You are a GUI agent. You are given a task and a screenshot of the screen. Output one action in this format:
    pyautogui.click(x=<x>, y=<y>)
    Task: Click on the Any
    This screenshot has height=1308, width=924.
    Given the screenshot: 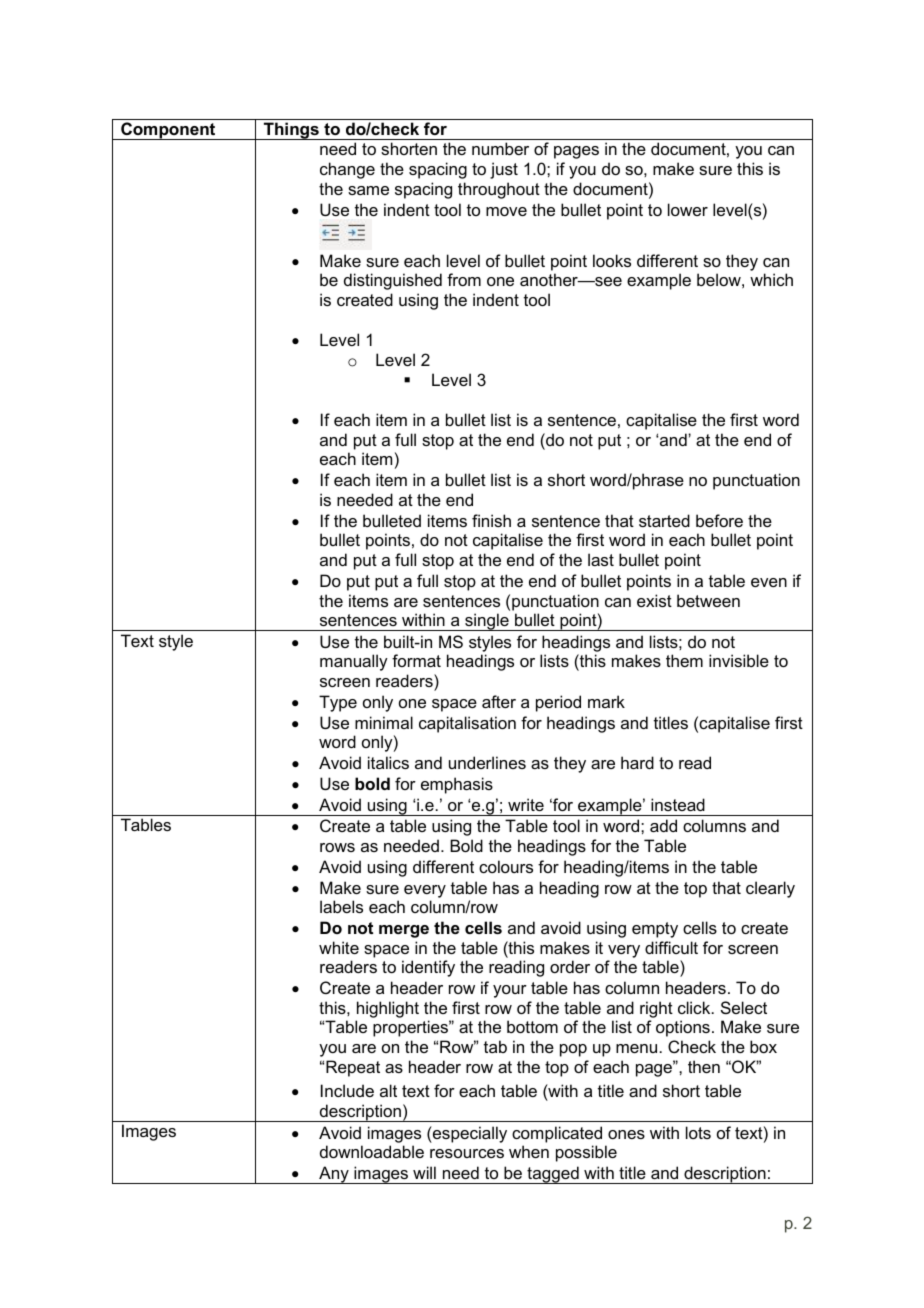 What is the action you would take?
    pyautogui.click(x=334, y=1175)
